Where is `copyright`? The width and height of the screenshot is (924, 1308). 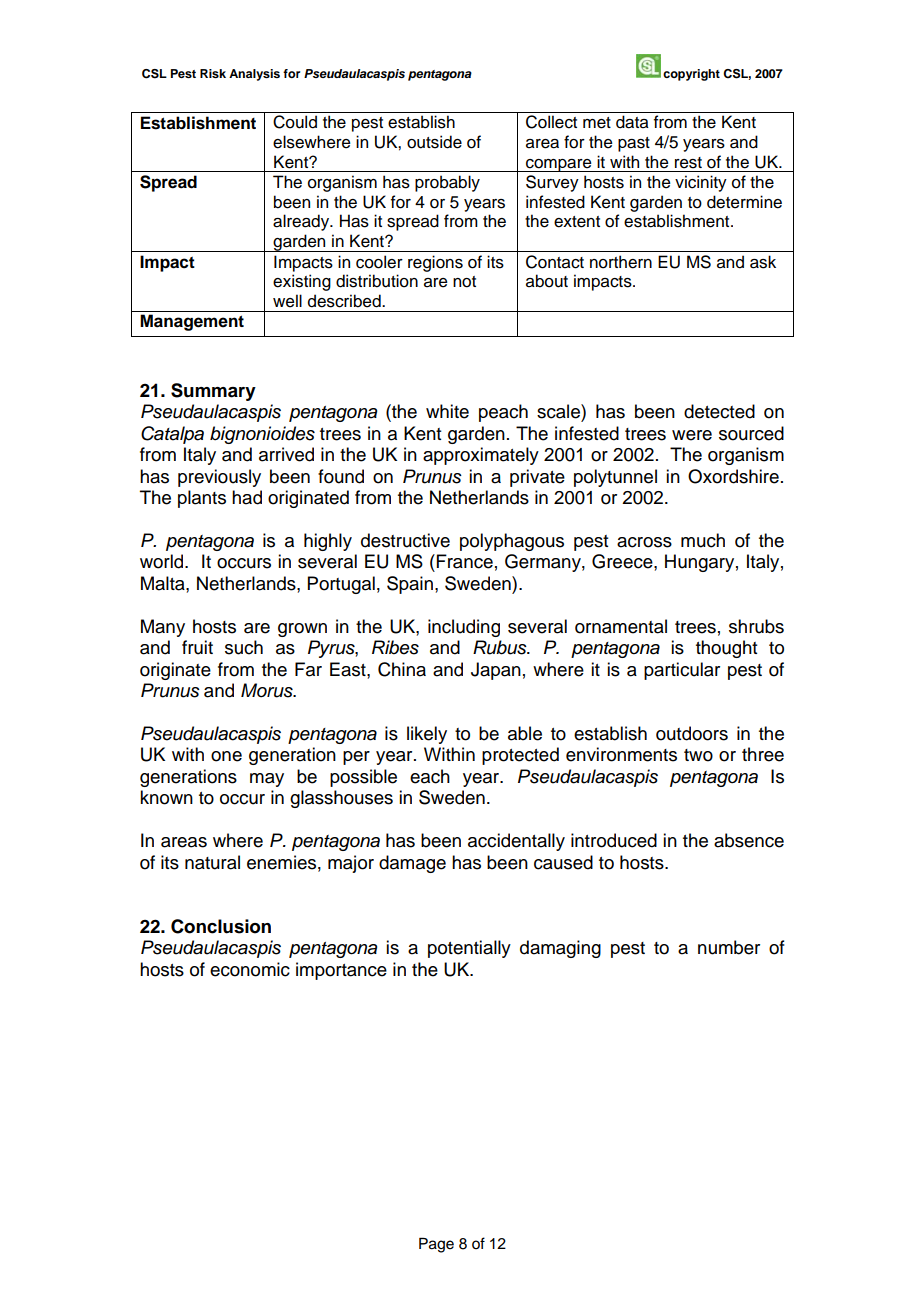
copyright is located at coordinates (691, 75).
